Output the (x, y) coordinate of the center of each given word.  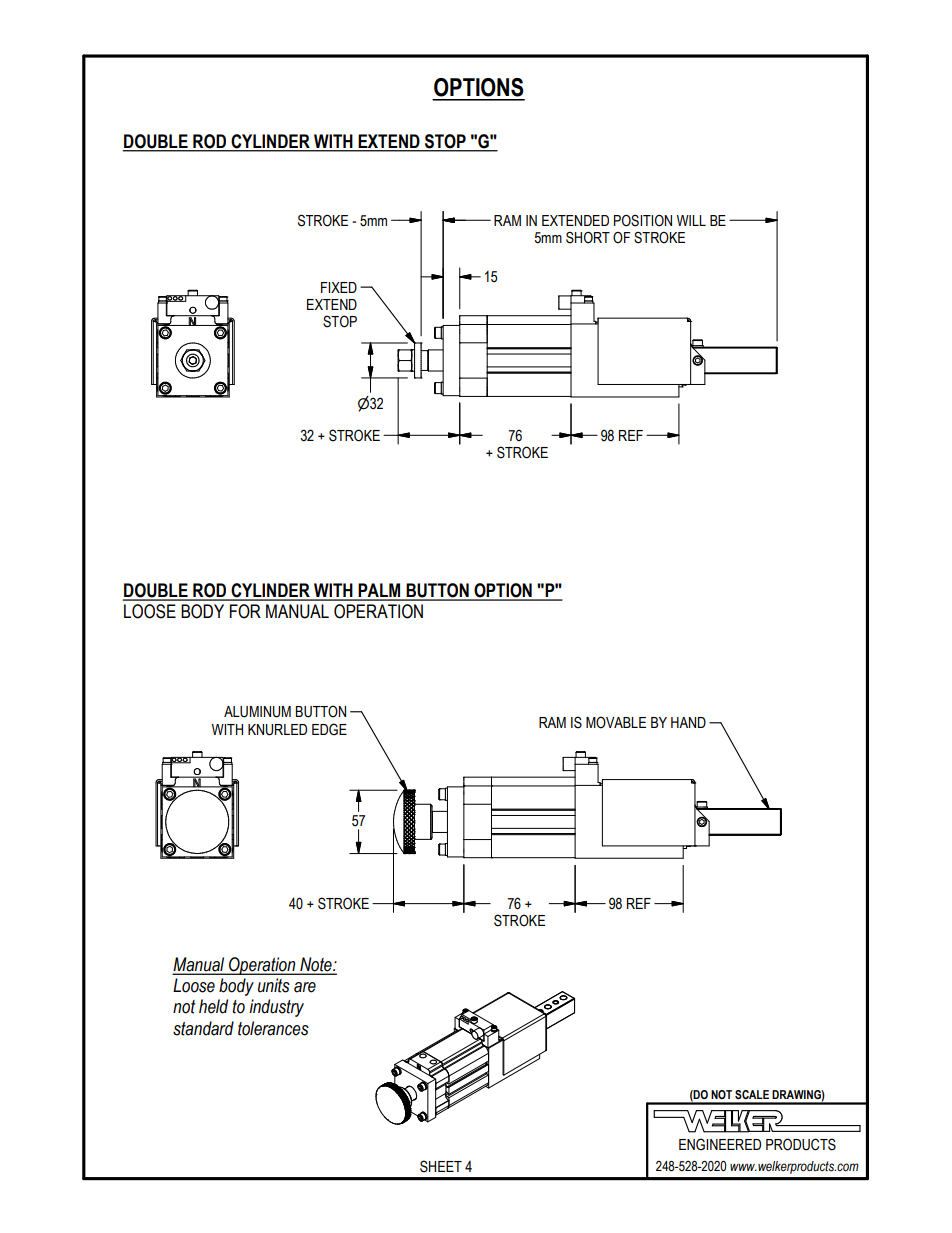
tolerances (273, 1028)
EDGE (329, 729)
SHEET (441, 1166)
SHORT (588, 237)
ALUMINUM (257, 712)
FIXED (339, 287)
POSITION (643, 221)
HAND (688, 722)
